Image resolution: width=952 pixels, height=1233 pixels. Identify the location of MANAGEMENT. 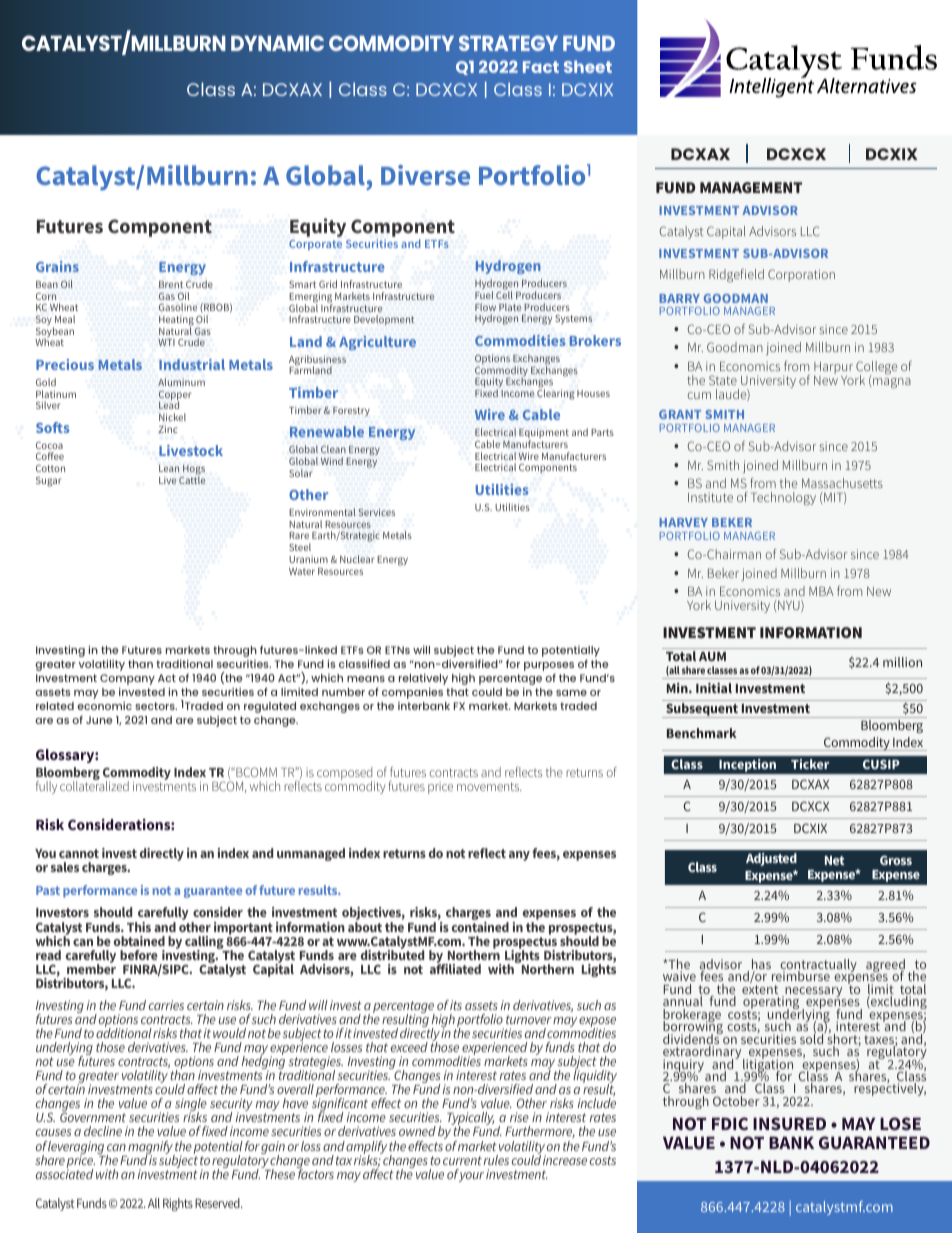
(751, 187).
